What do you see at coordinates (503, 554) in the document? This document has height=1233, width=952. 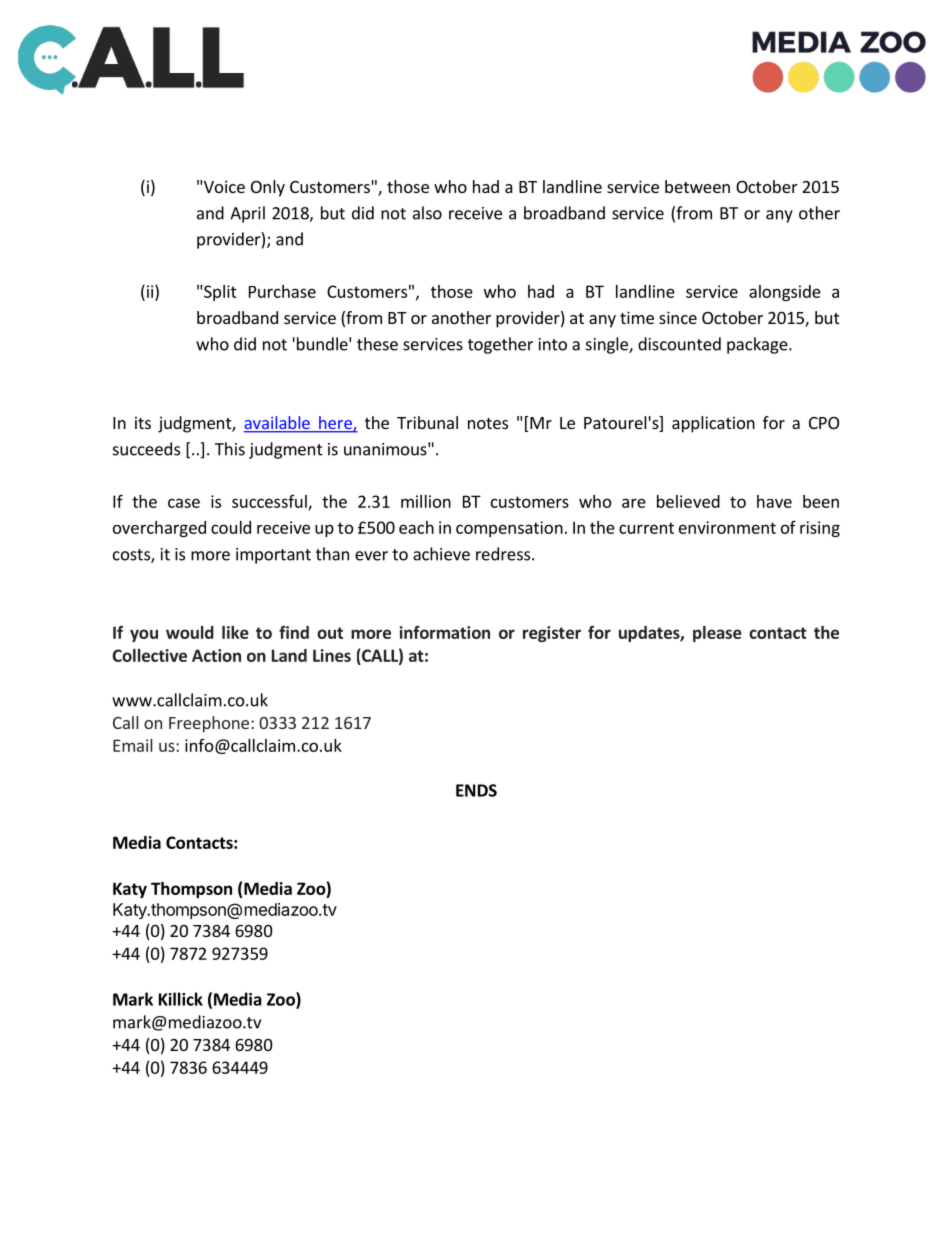 I see `redress` at bounding box center [503, 554].
